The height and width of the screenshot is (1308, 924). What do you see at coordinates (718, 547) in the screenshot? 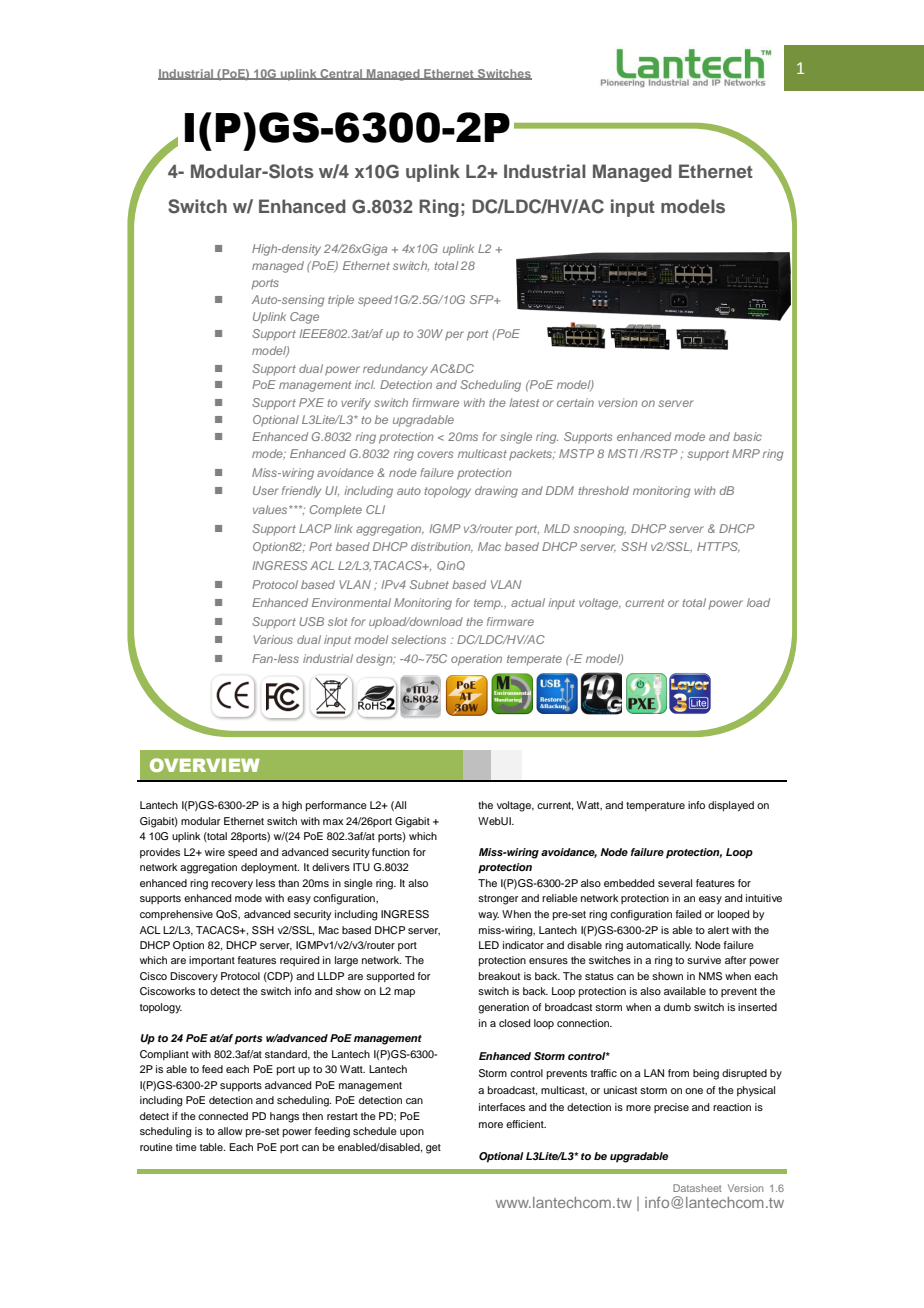
I see `HTTPS` at bounding box center [718, 547].
